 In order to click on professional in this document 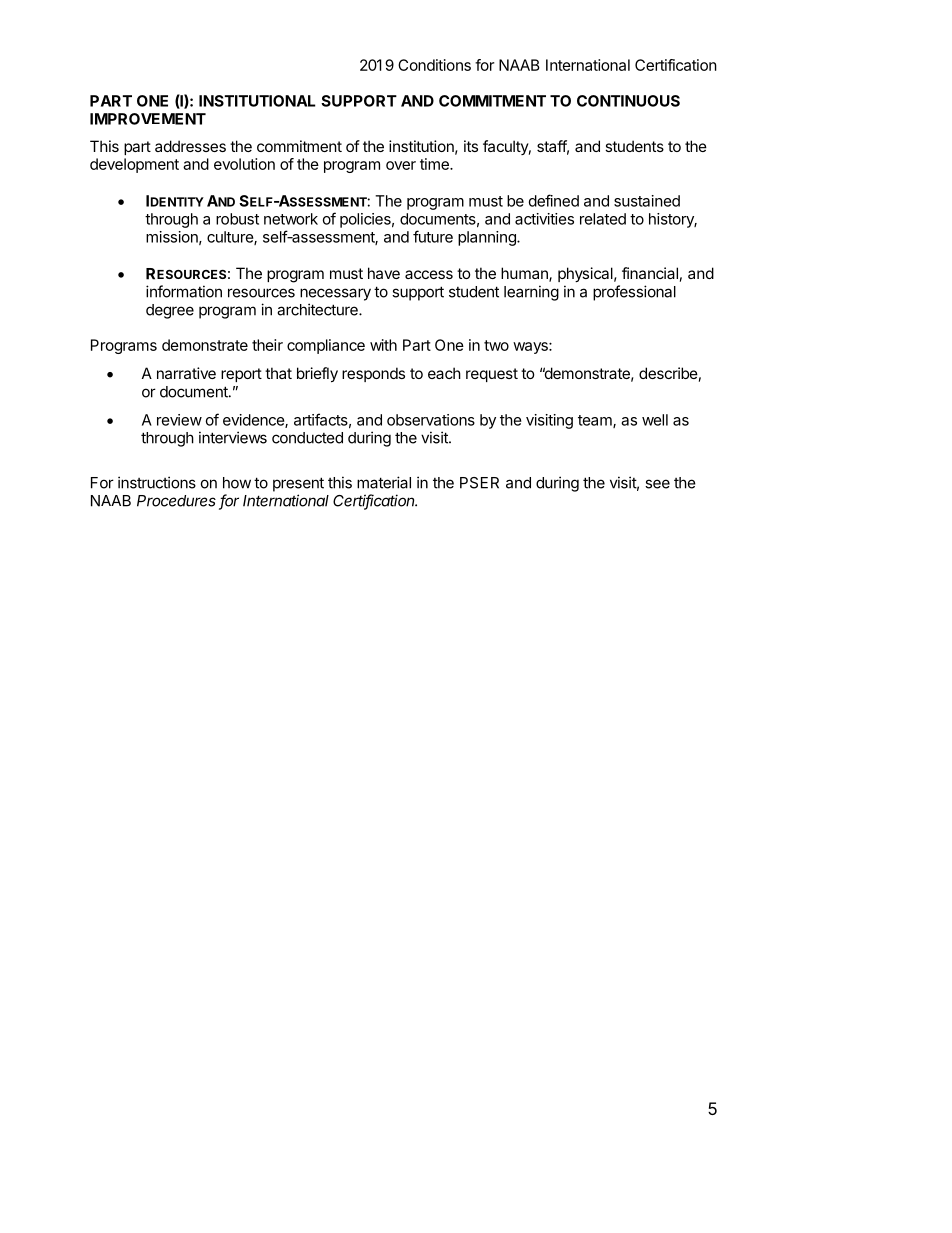, I will do `click(634, 293)`.
